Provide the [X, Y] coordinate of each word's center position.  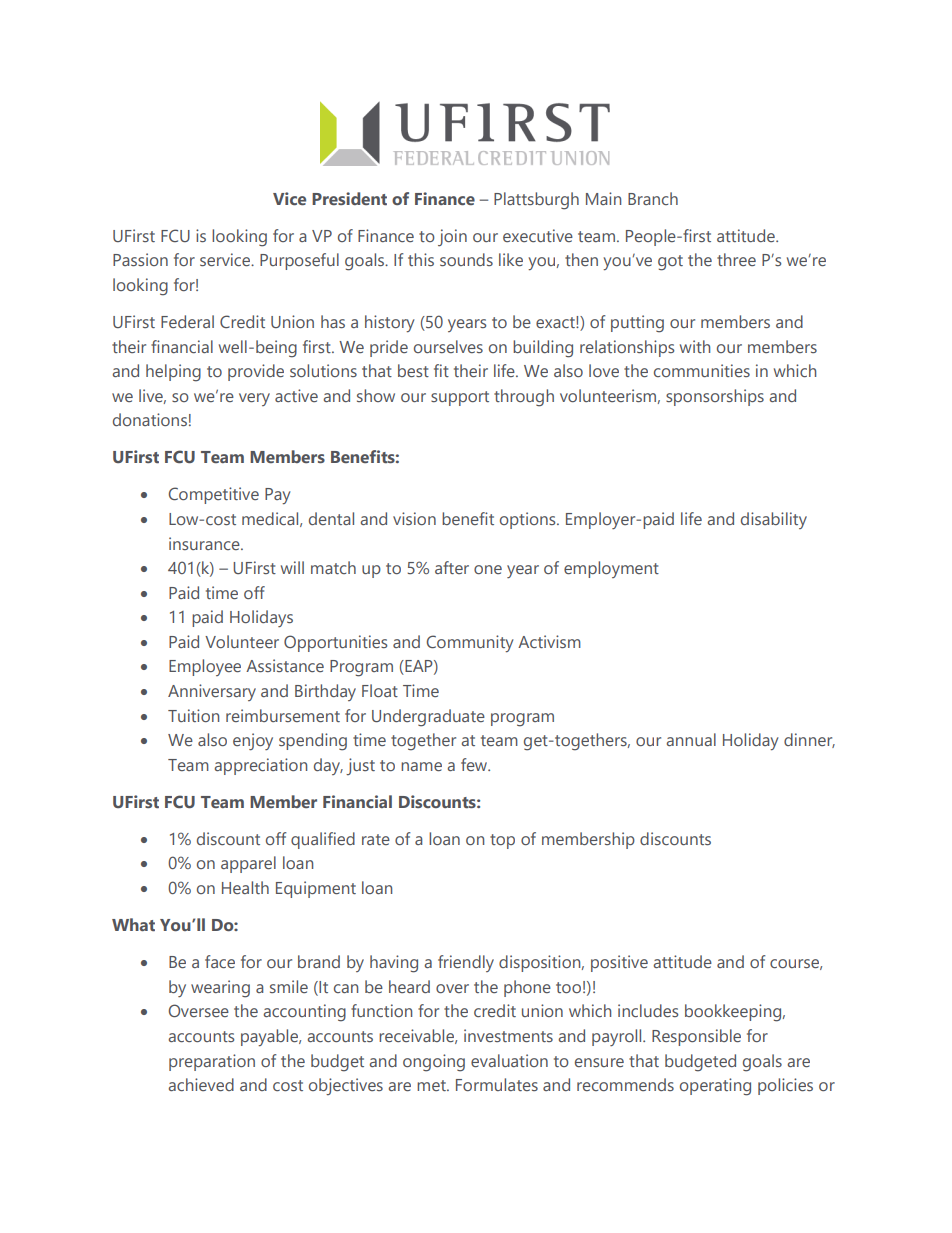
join [452, 237]
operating [715, 1087]
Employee [205, 667]
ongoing [434, 1063]
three [736, 259]
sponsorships [715, 397]
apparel [248, 864]
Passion [140, 259]
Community [470, 643]
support [460, 398]
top [502, 841]
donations [150, 419]
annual [691, 739]
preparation [212, 1062]
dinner [809, 740]
